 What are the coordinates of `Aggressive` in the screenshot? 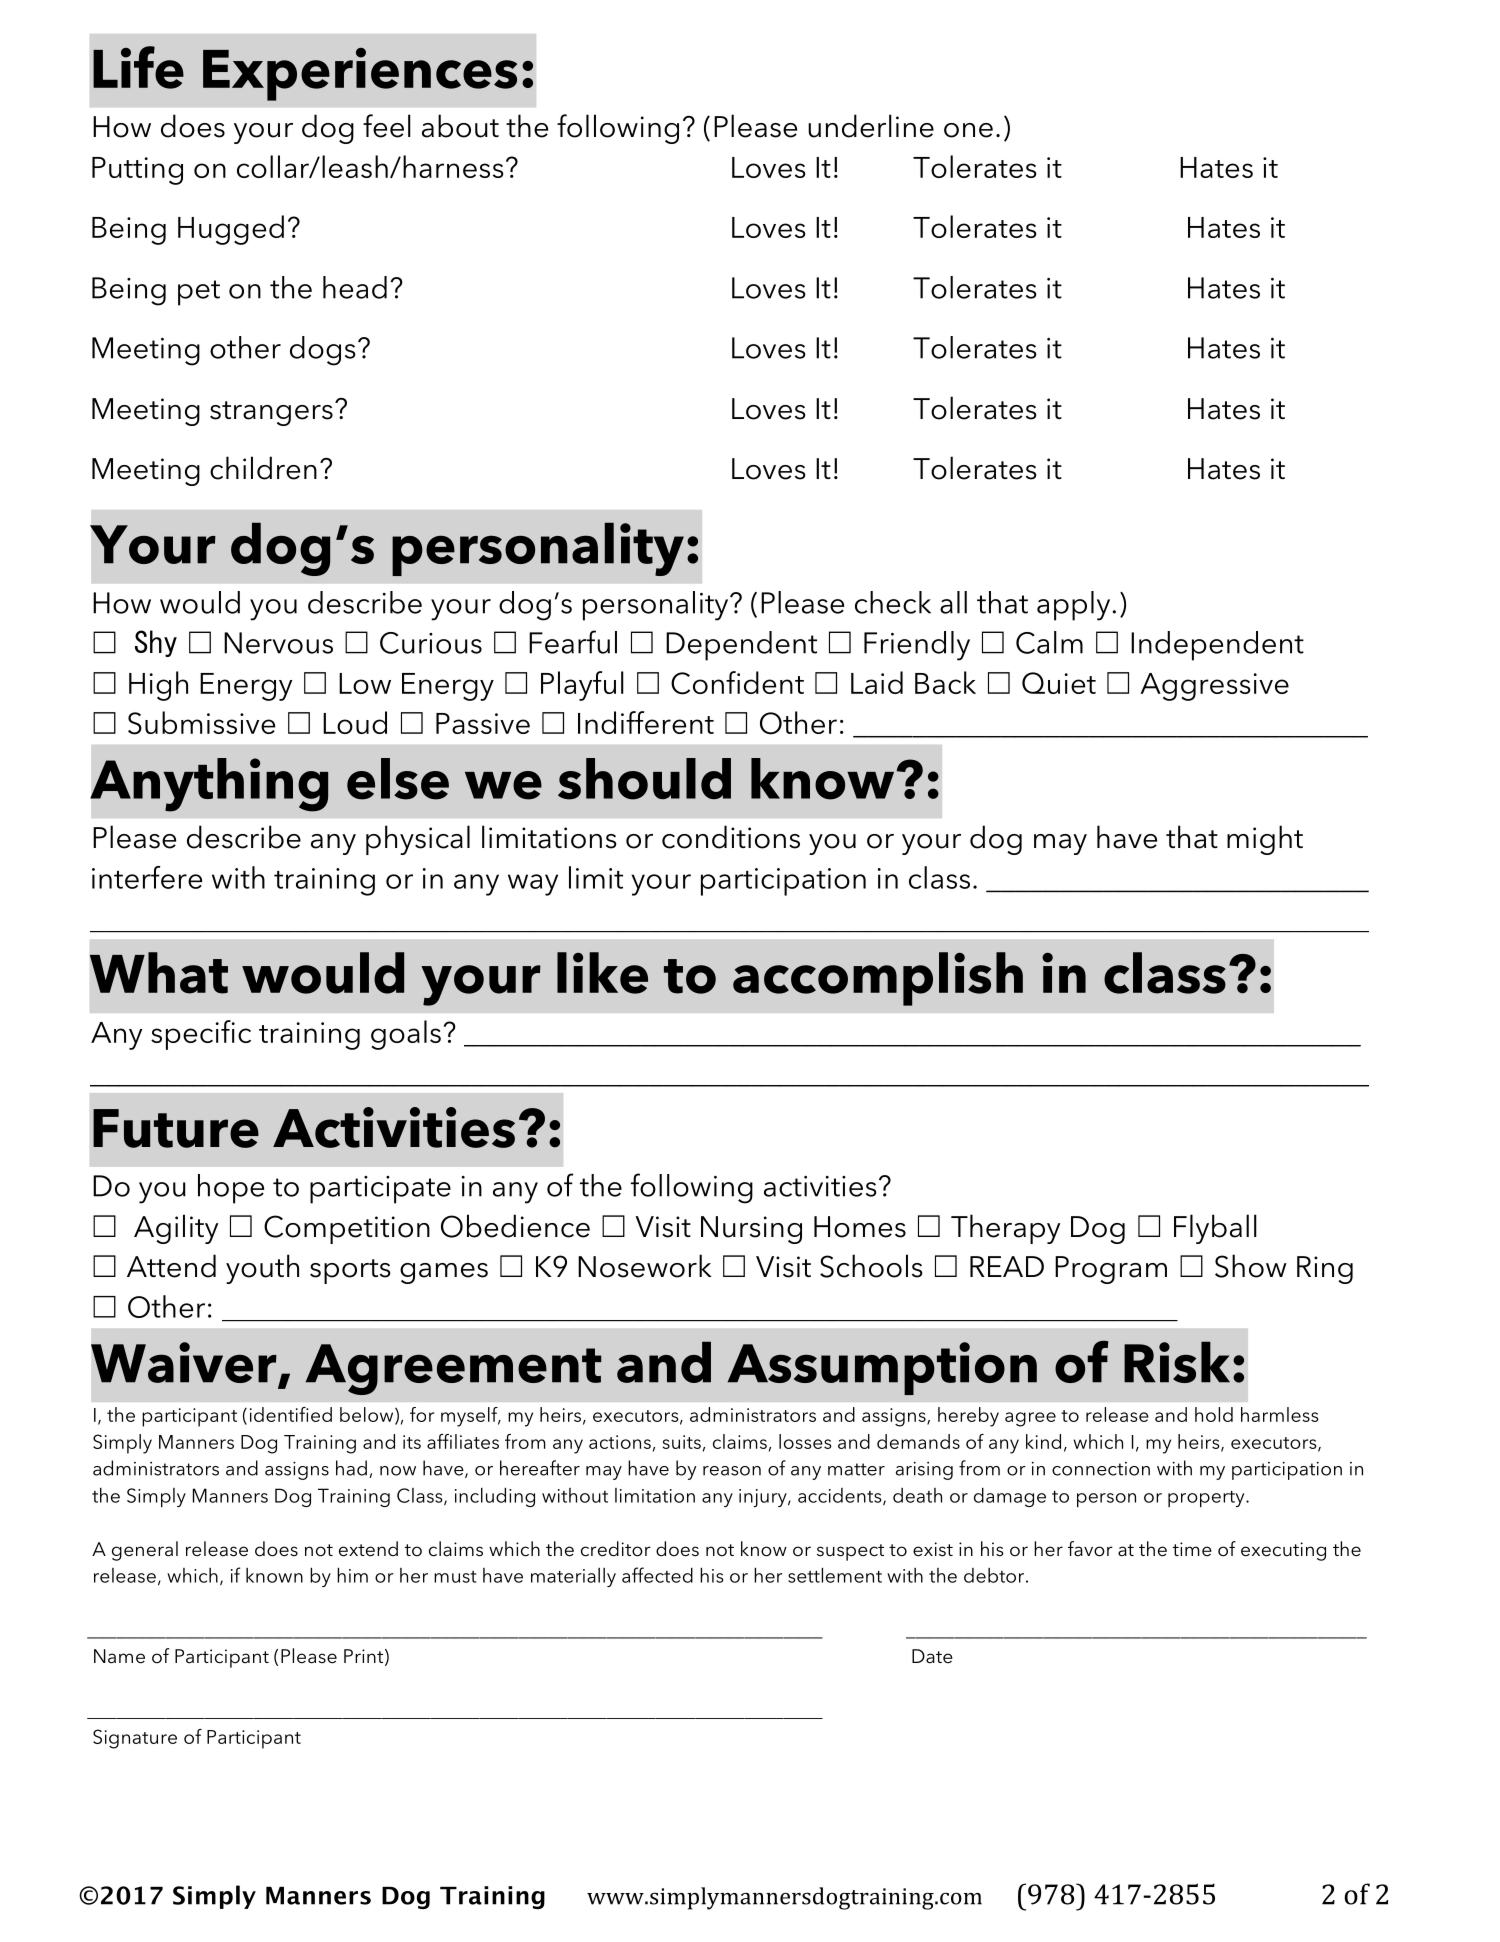 It's located at (1214, 687).
